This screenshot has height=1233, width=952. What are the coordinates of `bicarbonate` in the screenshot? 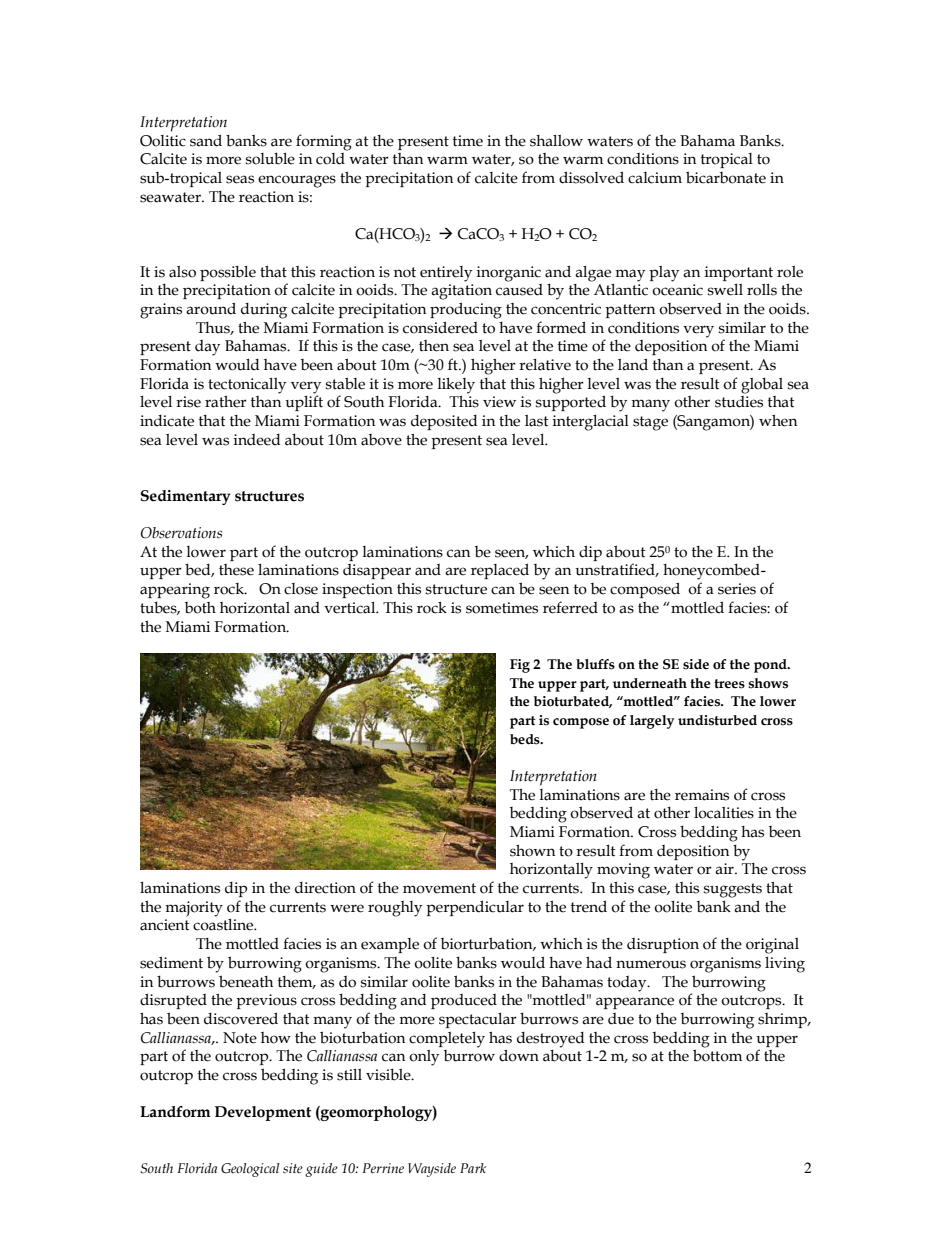 It's located at (726, 177).
